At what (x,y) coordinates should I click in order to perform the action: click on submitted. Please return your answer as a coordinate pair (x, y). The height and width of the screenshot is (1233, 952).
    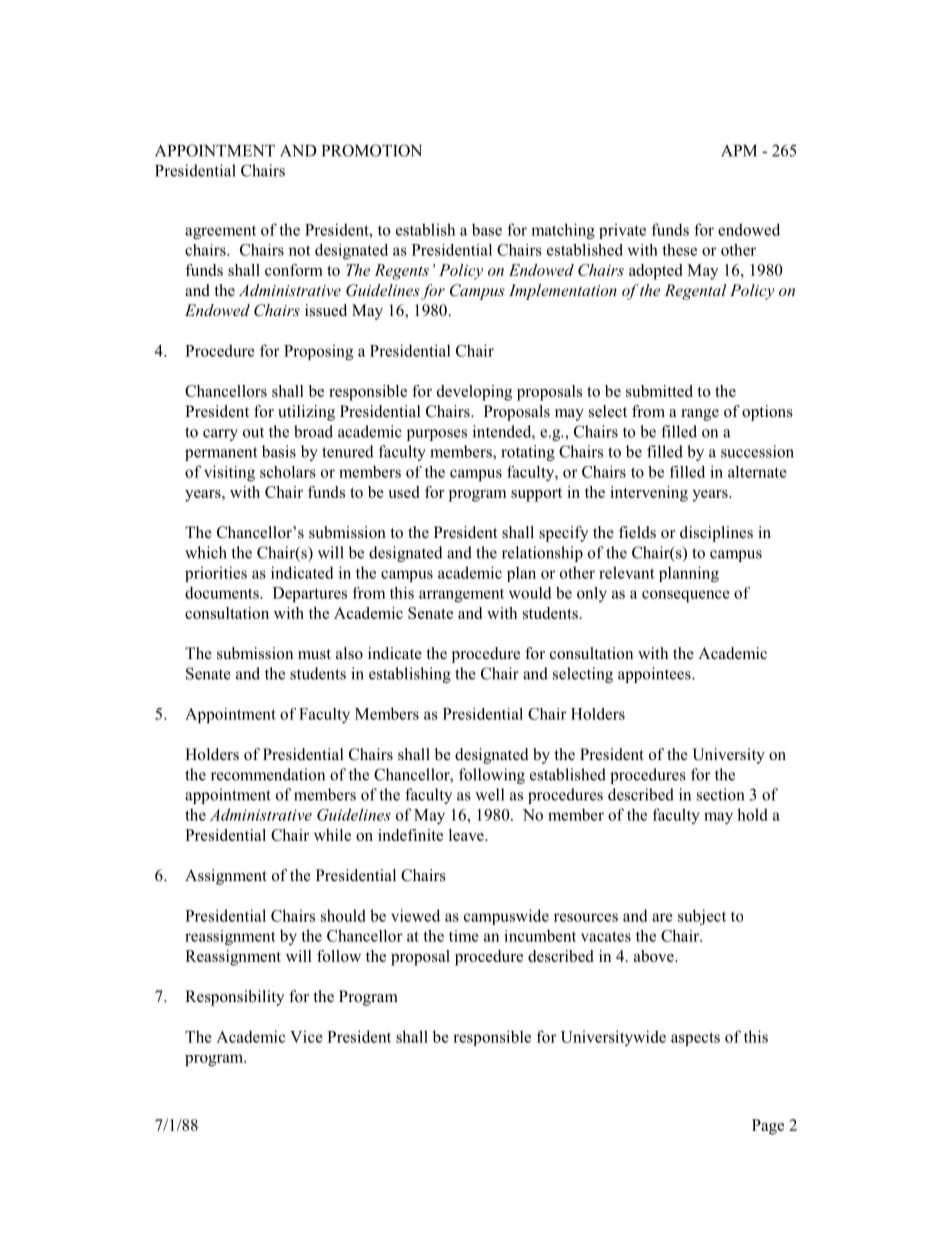
    Looking at the image, I should click on (659, 391).
